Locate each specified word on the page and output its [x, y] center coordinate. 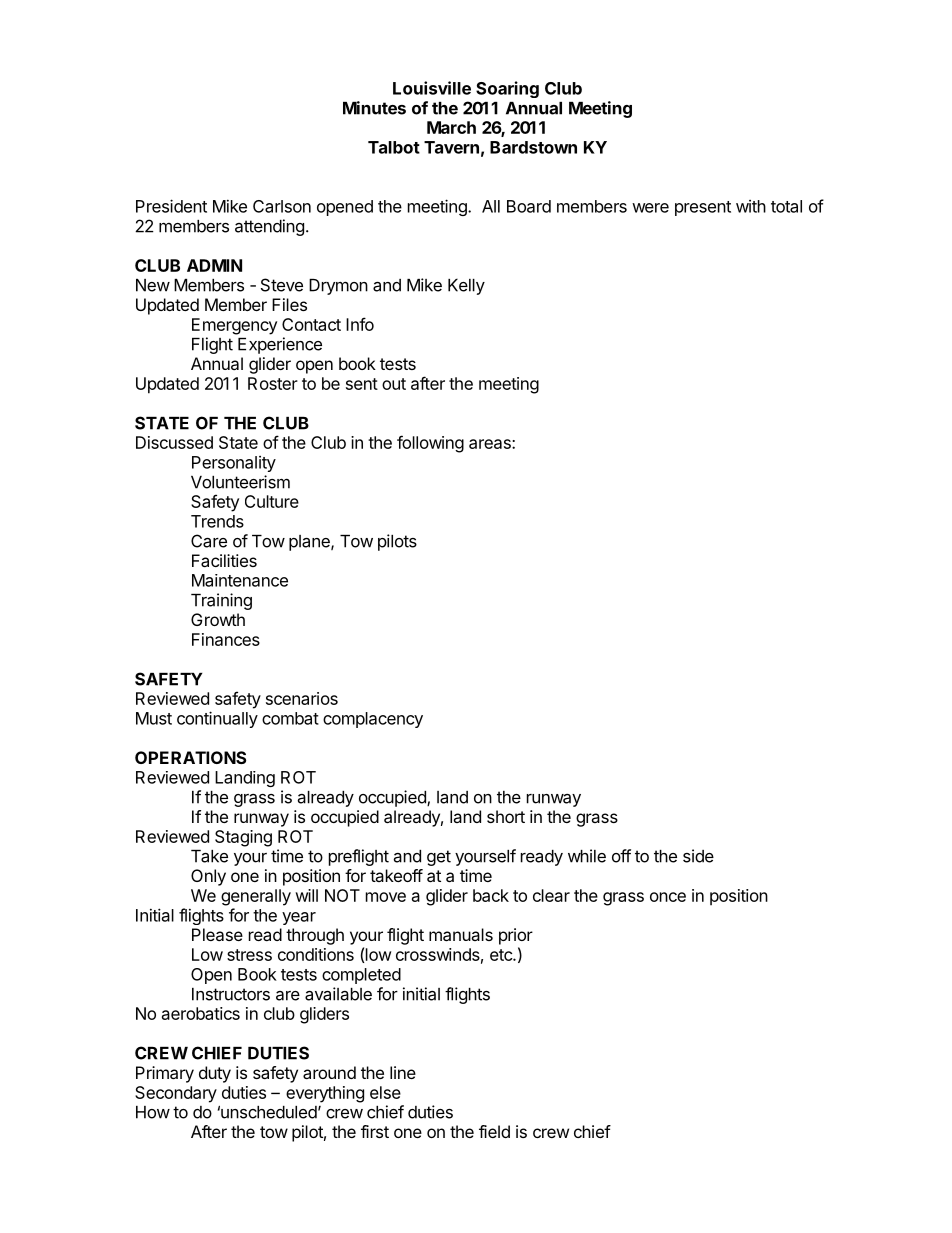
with [751, 206]
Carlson [282, 206]
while [587, 856]
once [668, 897]
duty [215, 1074]
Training [221, 601]
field [494, 1131]
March [451, 127]
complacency [373, 720]
